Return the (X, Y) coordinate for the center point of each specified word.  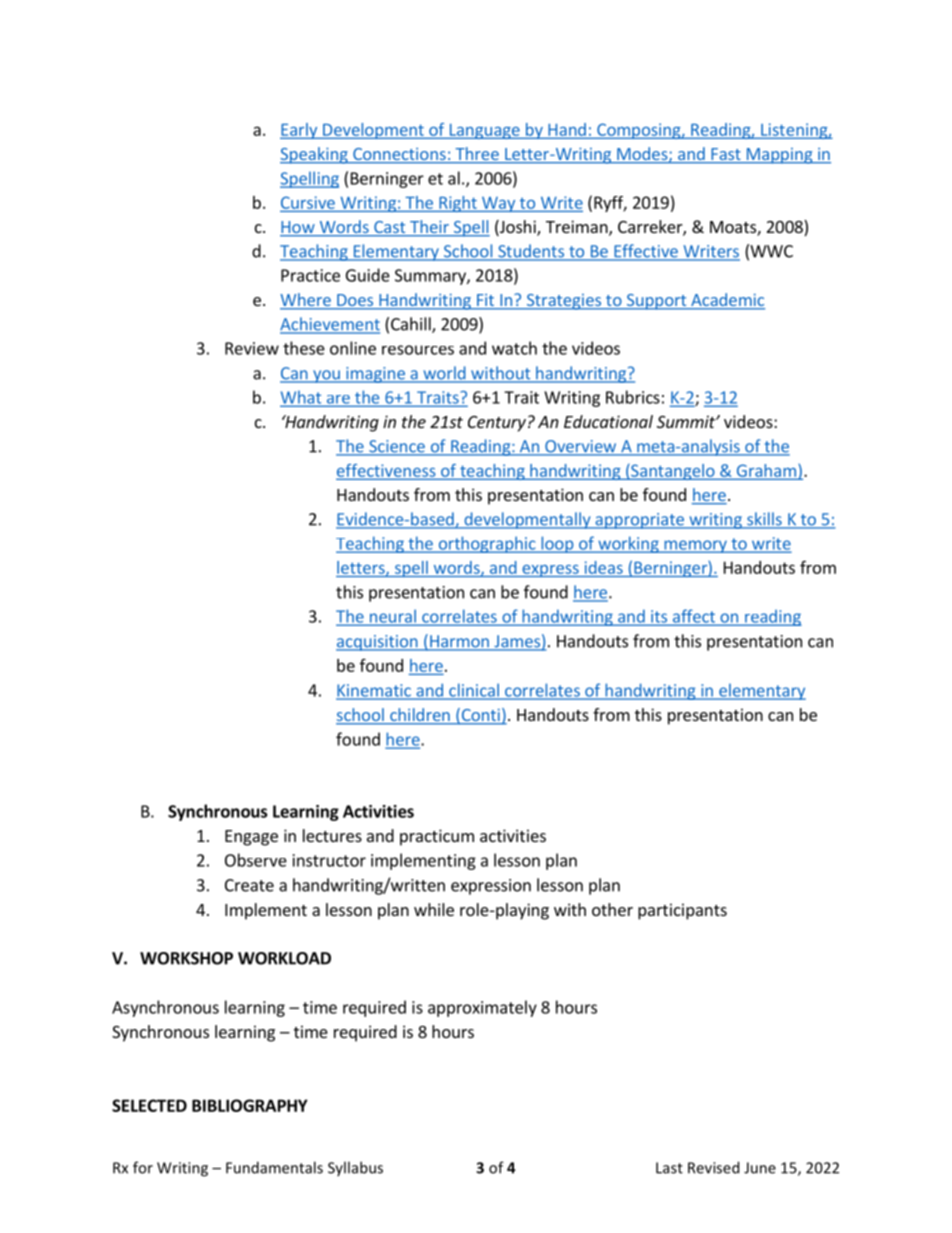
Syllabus (355, 1168)
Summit (687, 421)
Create (249, 885)
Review (252, 348)
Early (300, 131)
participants (682, 911)
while (434, 909)
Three (477, 155)
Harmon (459, 642)
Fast (726, 155)
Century (497, 424)
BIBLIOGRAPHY (250, 1105)
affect (693, 617)
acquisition (378, 643)
